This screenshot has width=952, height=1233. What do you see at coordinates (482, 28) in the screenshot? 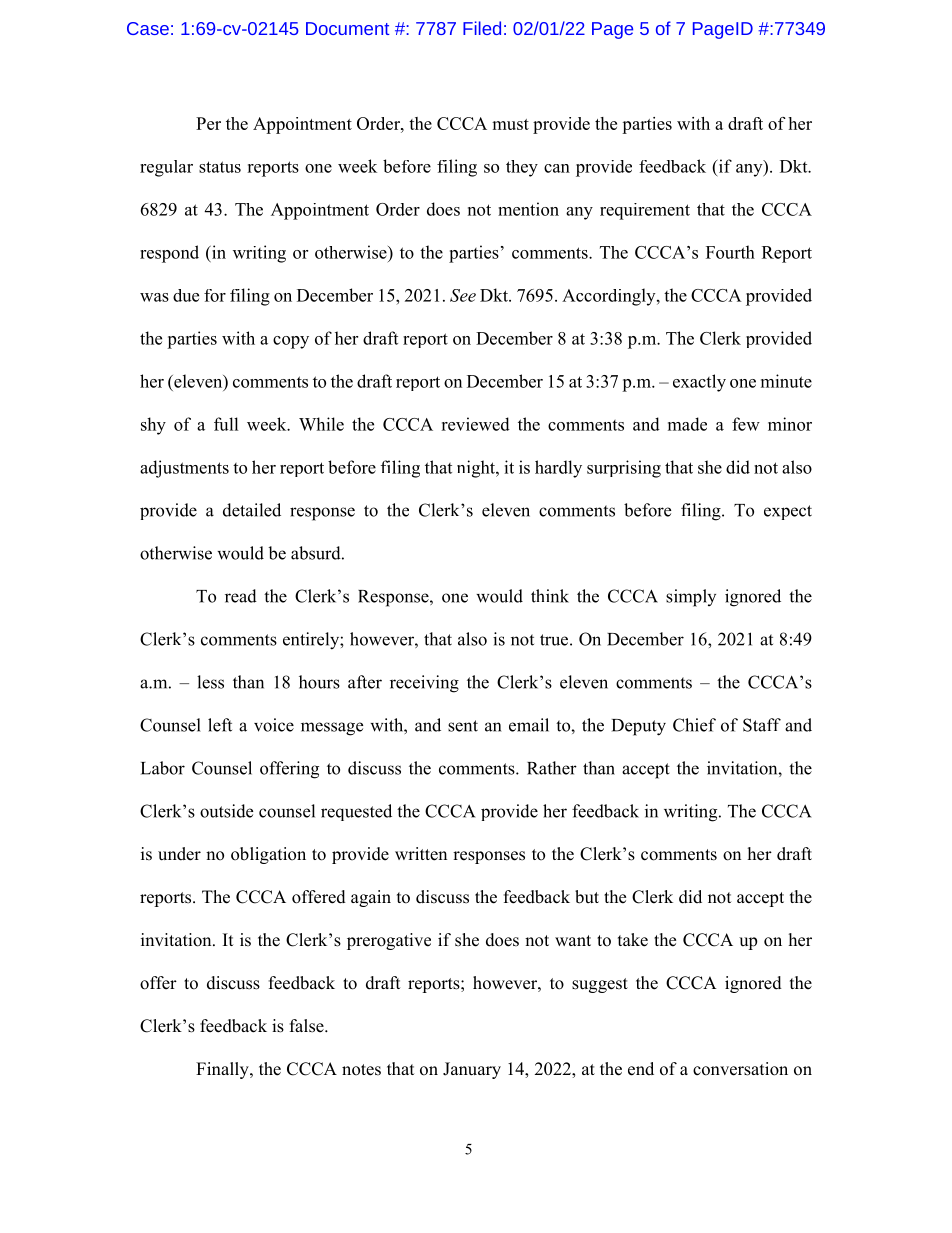
I see `Filed` at bounding box center [482, 28].
